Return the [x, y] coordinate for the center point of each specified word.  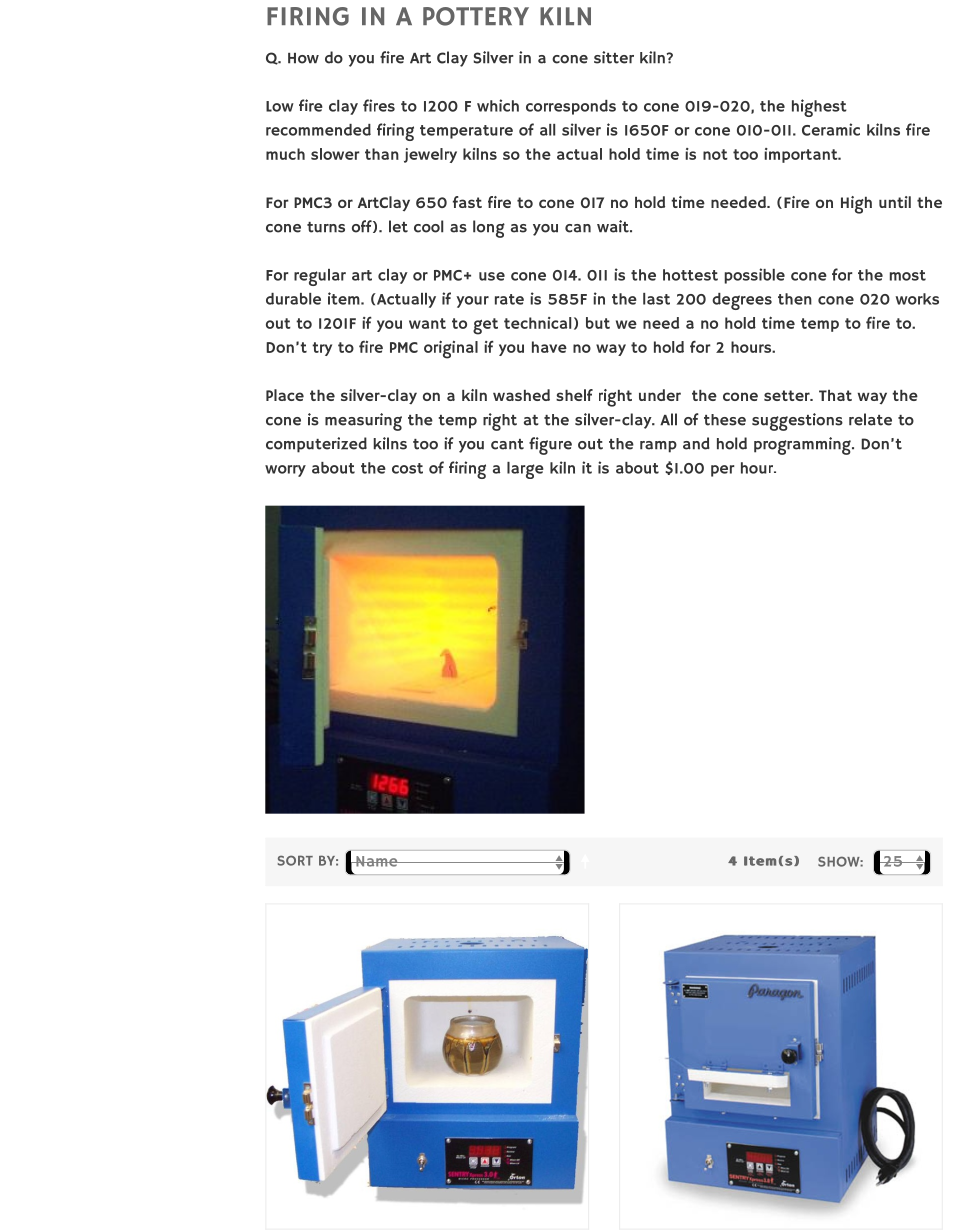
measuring [363, 422]
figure [550, 446]
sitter [614, 57]
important [802, 155]
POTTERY [476, 16]
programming [803, 446]
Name [377, 861]
